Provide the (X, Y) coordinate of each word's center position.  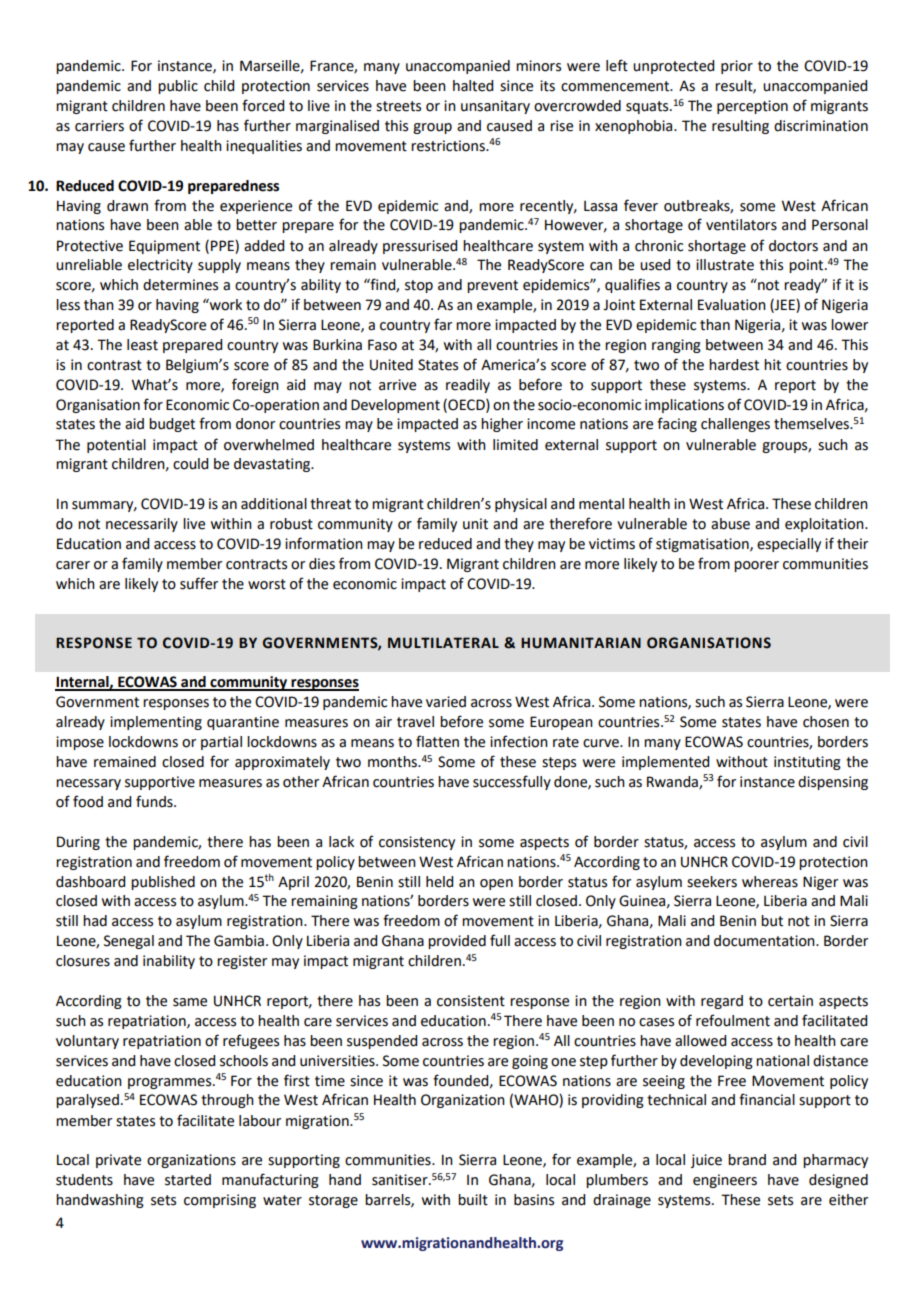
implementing (156, 723)
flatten (437, 741)
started (188, 1180)
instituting (807, 763)
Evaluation (732, 305)
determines (180, 285)
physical (521, 505)
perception (752, 107)
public (178, 87)
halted (473, 86)
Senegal (129, 942)
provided (457, 942)
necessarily (142, 525)
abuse (730, 524)
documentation (765, 941)
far (443, 324)
